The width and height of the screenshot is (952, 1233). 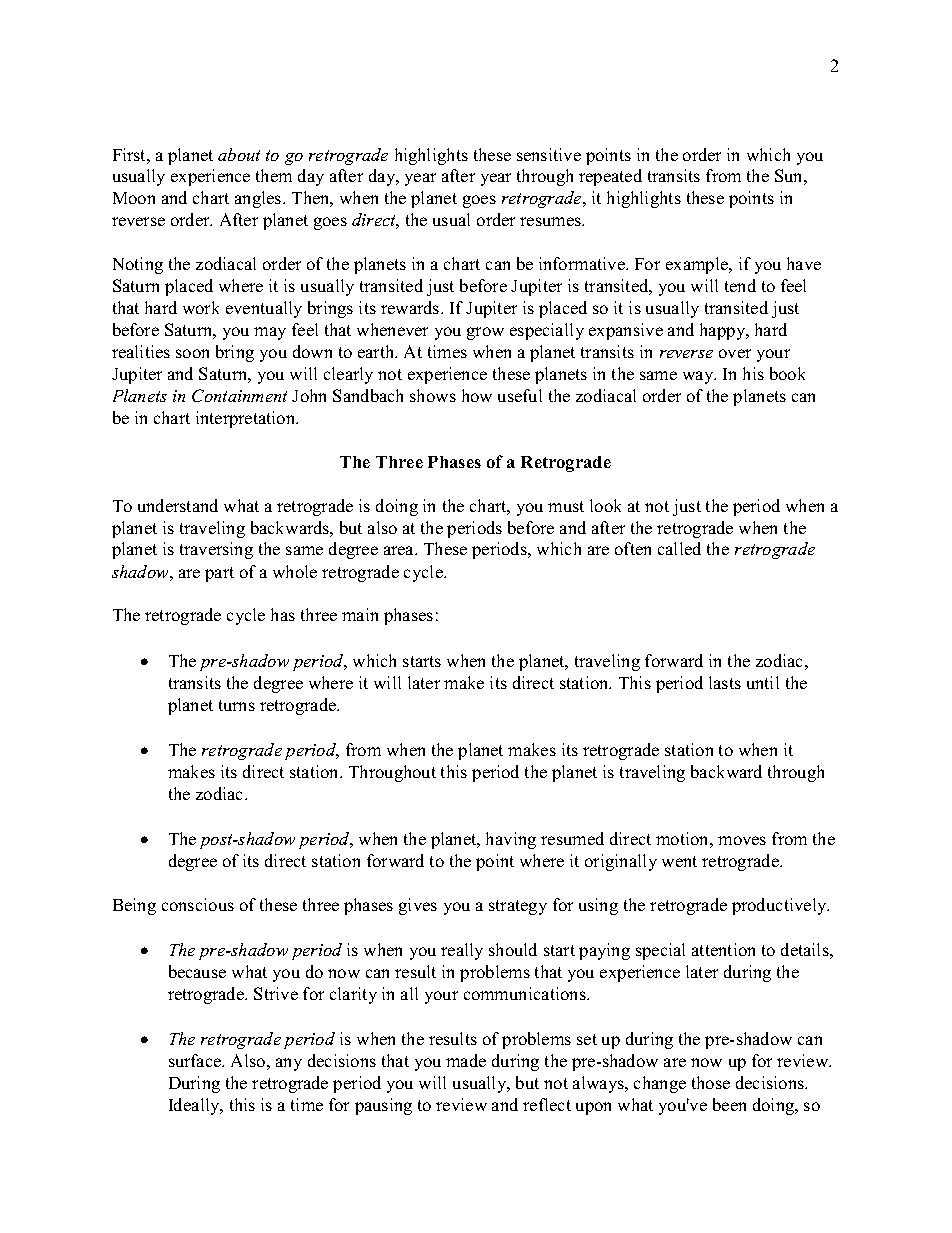 What do you see at coordinates (610, 177) in the screenshot?
I see `repeated` at bounding box center [610, 177].
